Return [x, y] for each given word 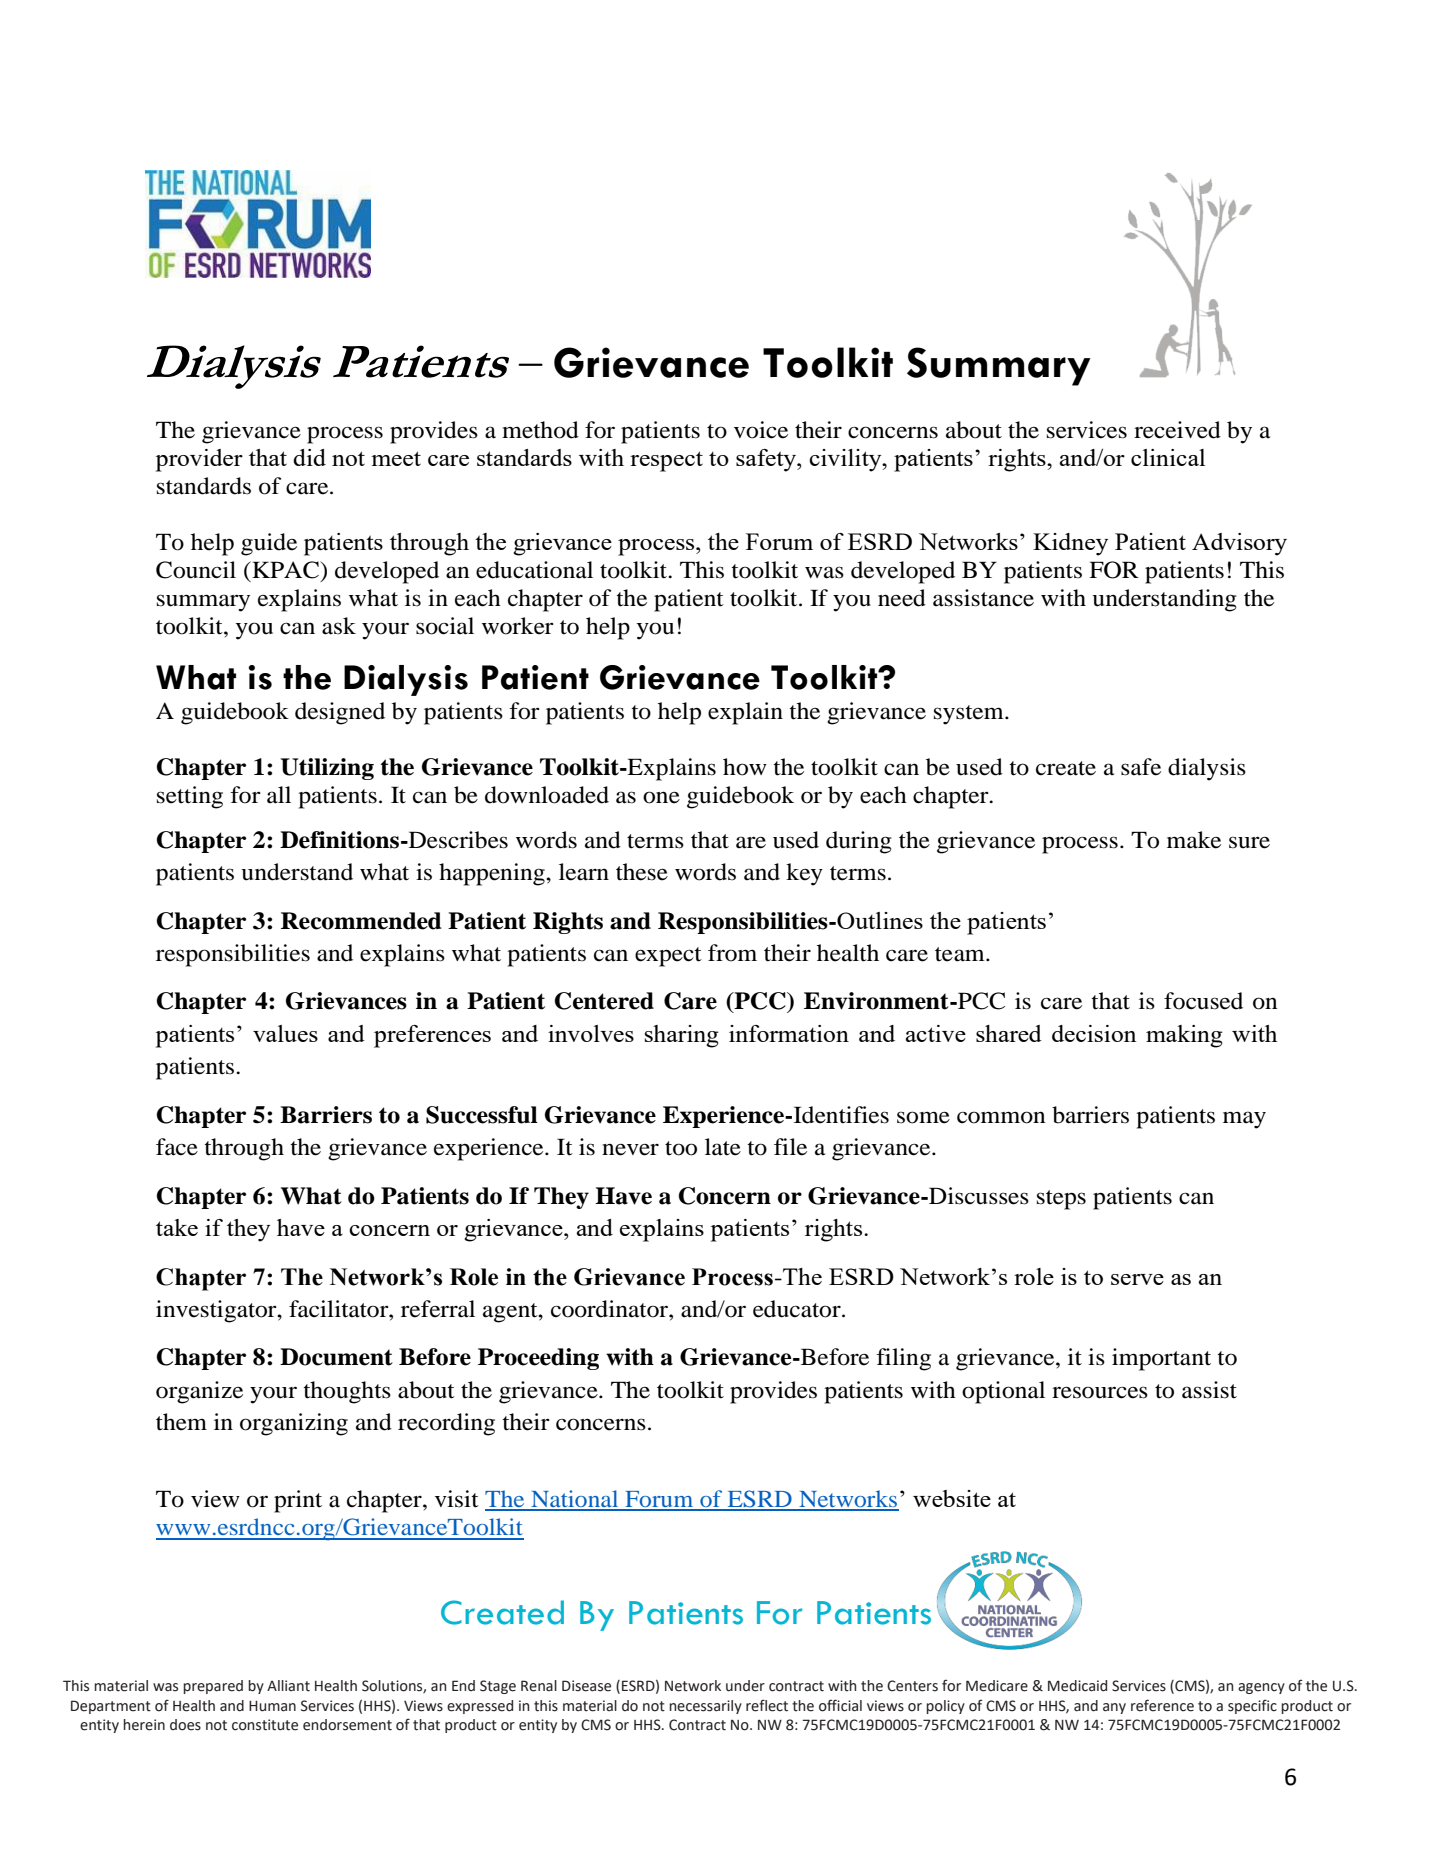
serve [1137, 1279]
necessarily [705, 1707]
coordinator [610, 1309]
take [177, 1227]
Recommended [361, 921]
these [642, 872]
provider [199, 460]
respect [666, 461]
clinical [1168, 457]
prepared [213, 1687]
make [1194, 840]
